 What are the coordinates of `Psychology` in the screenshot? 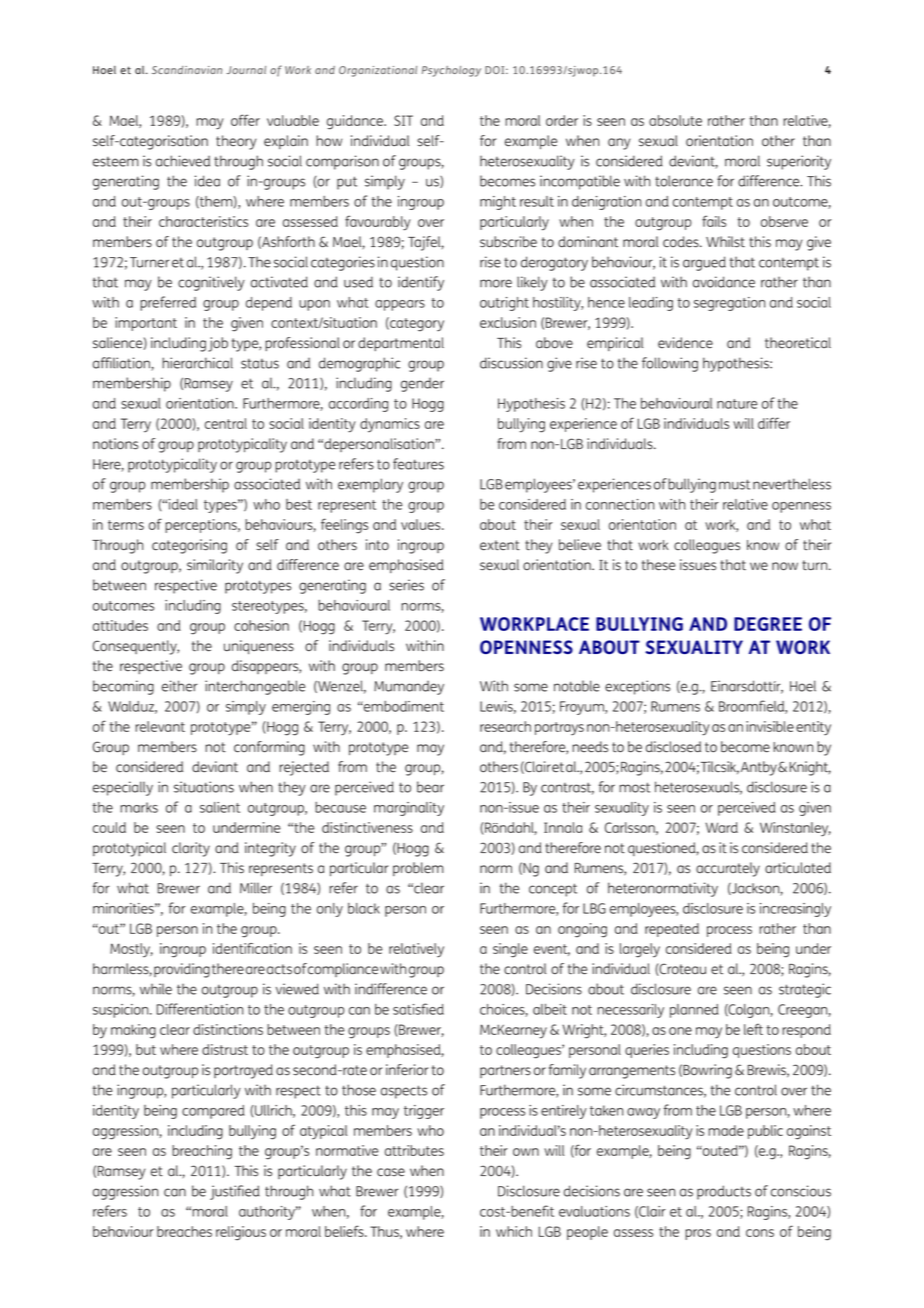 It's located at (451, 71).
